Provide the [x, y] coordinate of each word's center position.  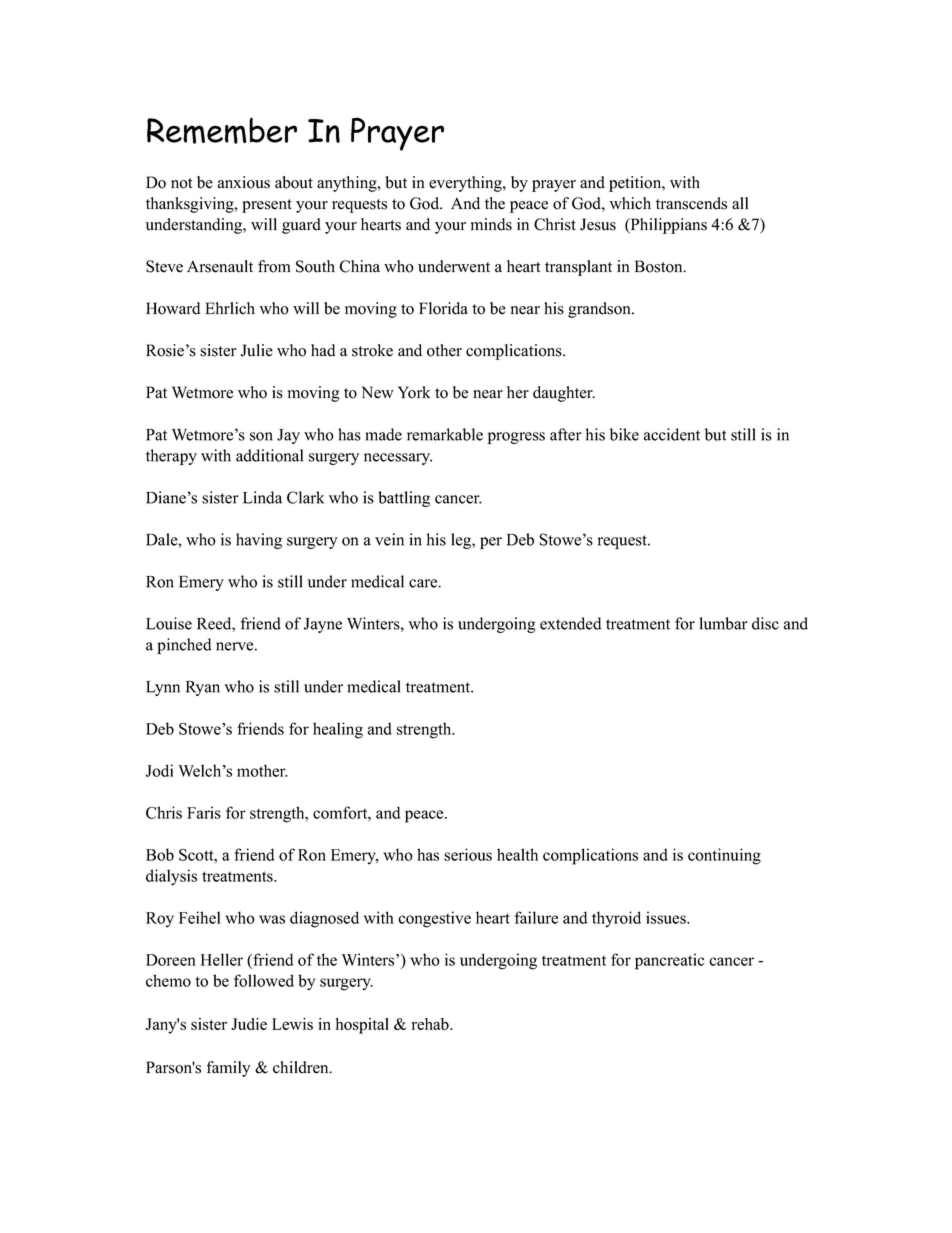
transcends [691, 203]
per [491, 543]
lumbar [723, 623]
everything [466, 184]
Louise [169, 623]
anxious [244, 182]
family [229, 1069]
